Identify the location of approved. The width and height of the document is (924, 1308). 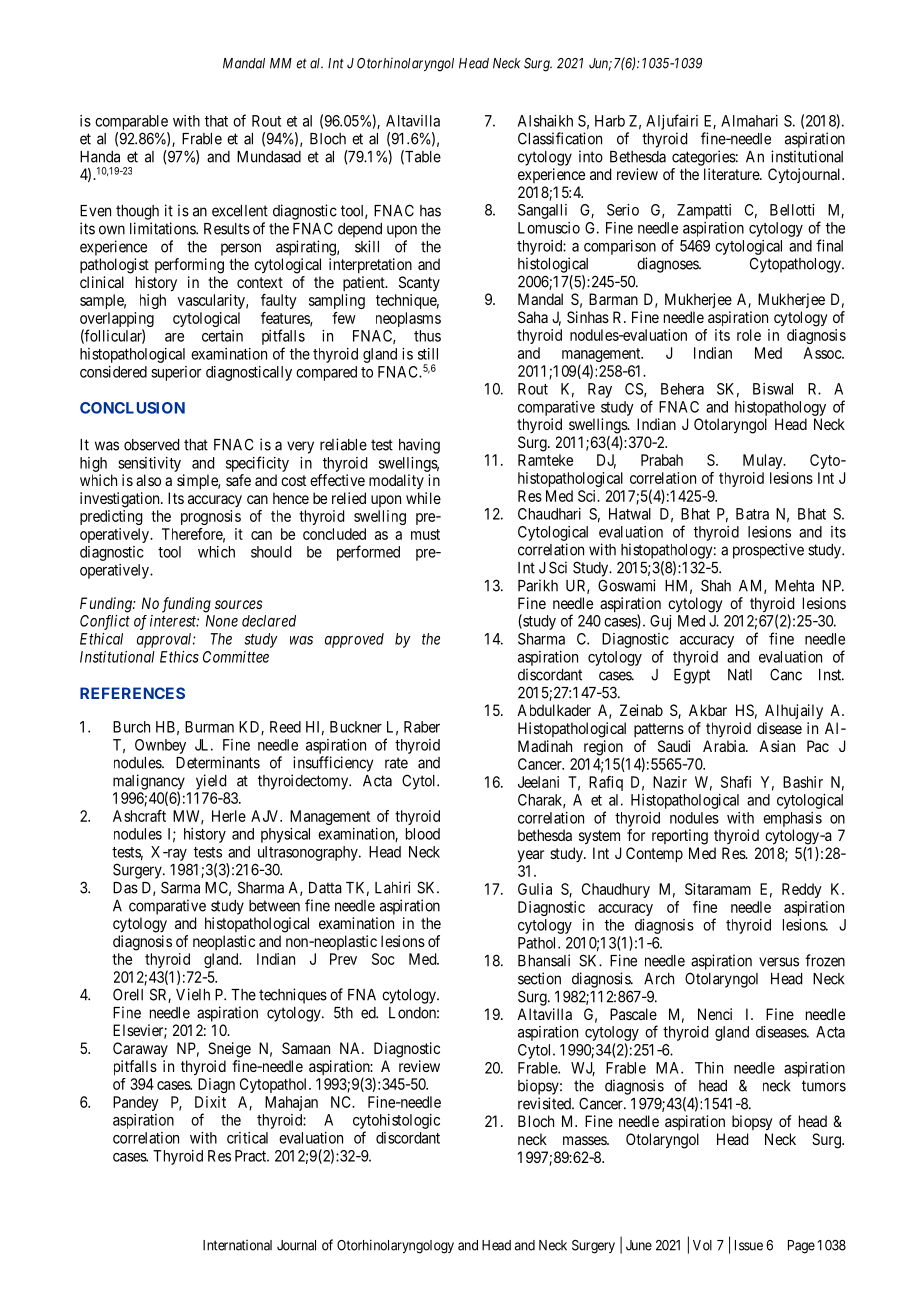
(354, 640).
